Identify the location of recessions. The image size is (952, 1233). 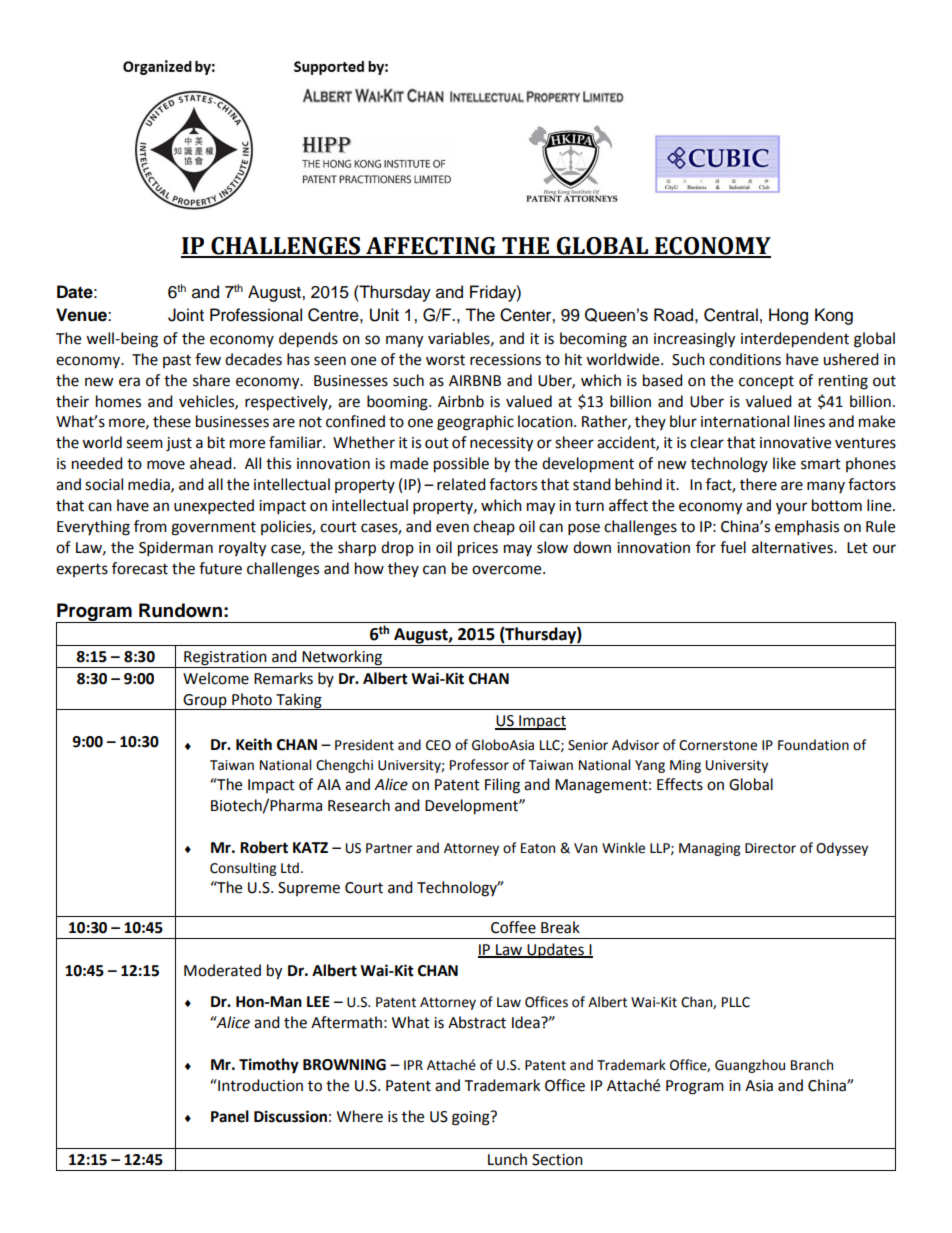
(505, 360).
